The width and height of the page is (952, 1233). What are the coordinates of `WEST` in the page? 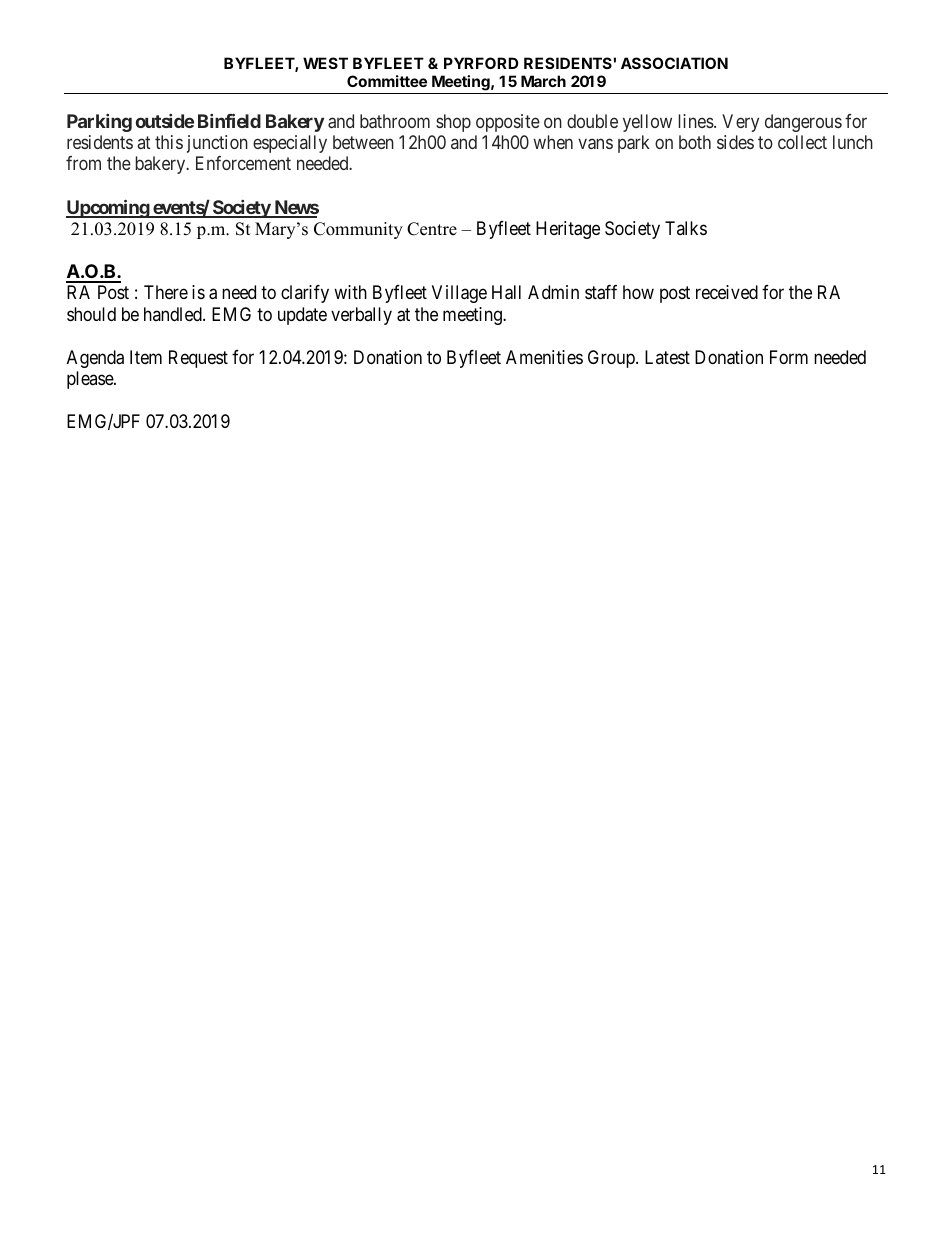 It's located at (325, 63).
